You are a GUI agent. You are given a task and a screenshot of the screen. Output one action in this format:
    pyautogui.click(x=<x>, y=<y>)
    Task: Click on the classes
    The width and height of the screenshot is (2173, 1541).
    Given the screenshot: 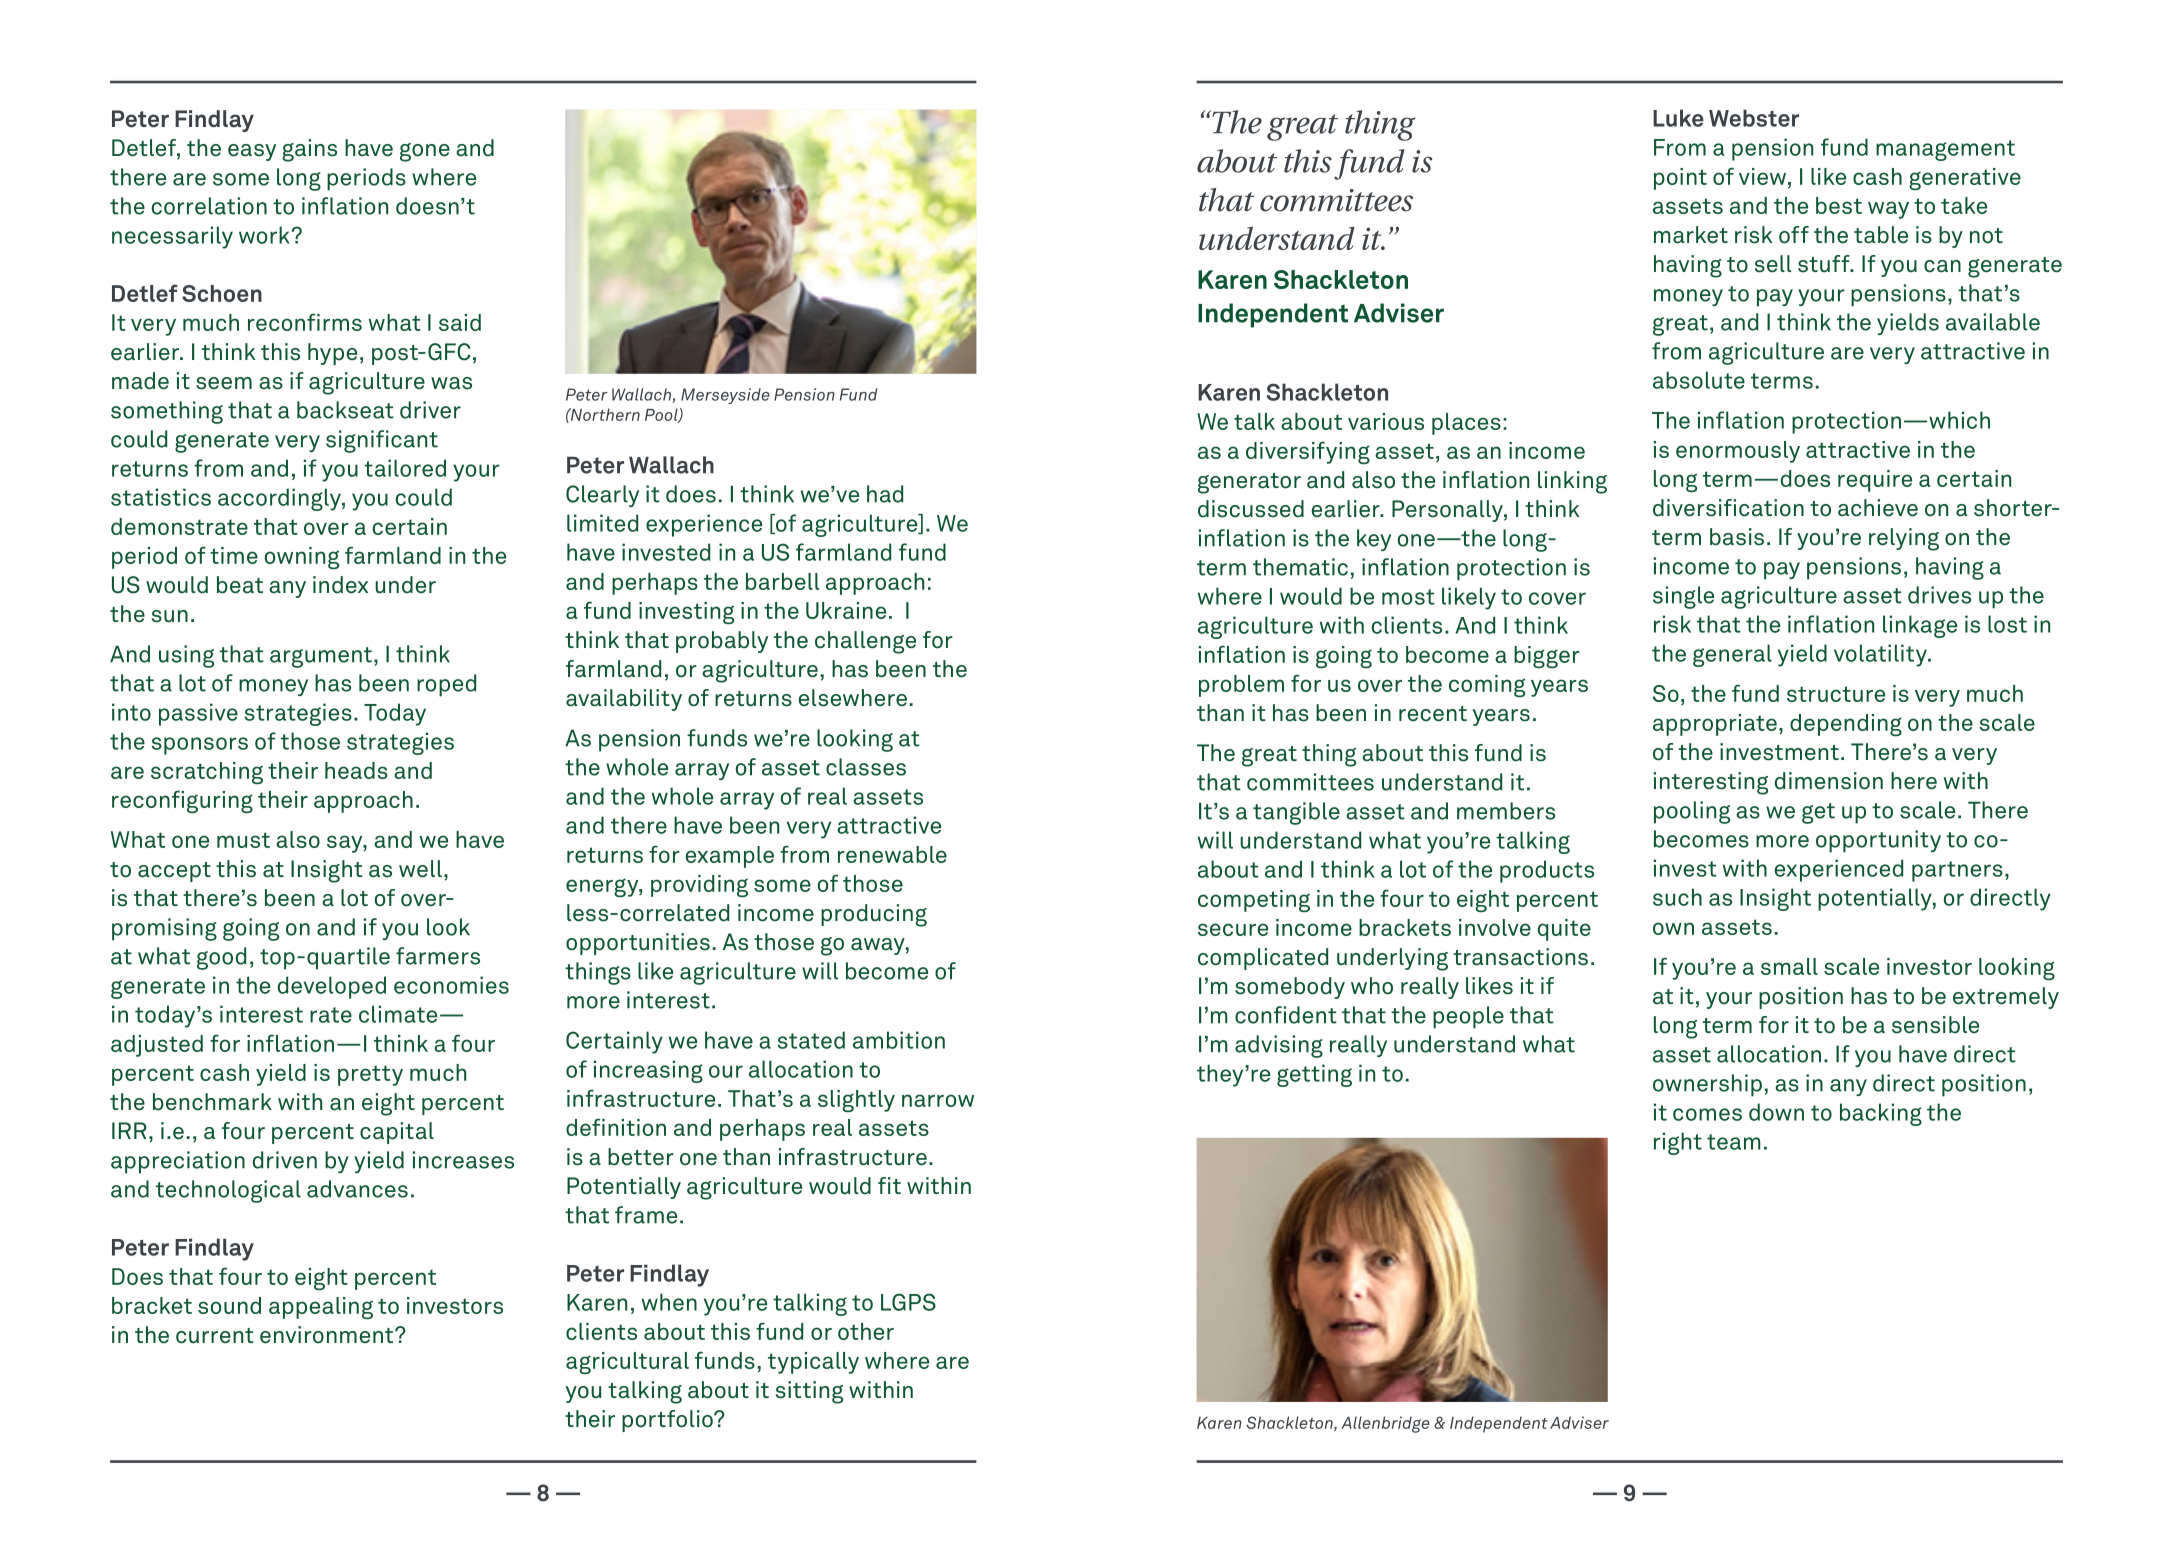 What is the action you would take?
    pyautogui.click(x=866, y=767)
